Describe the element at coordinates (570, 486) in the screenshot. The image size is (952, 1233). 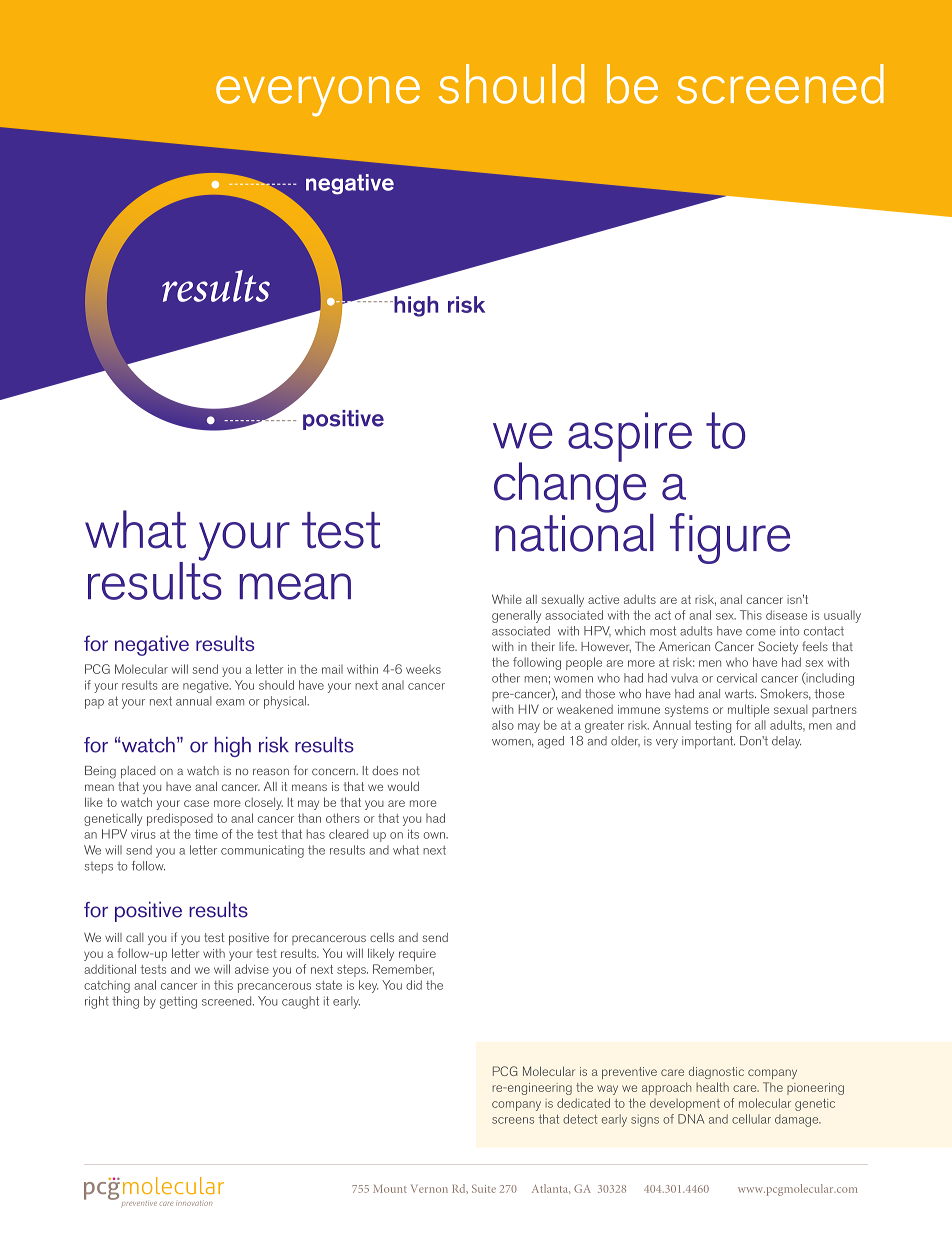
I see `change` at that location.
